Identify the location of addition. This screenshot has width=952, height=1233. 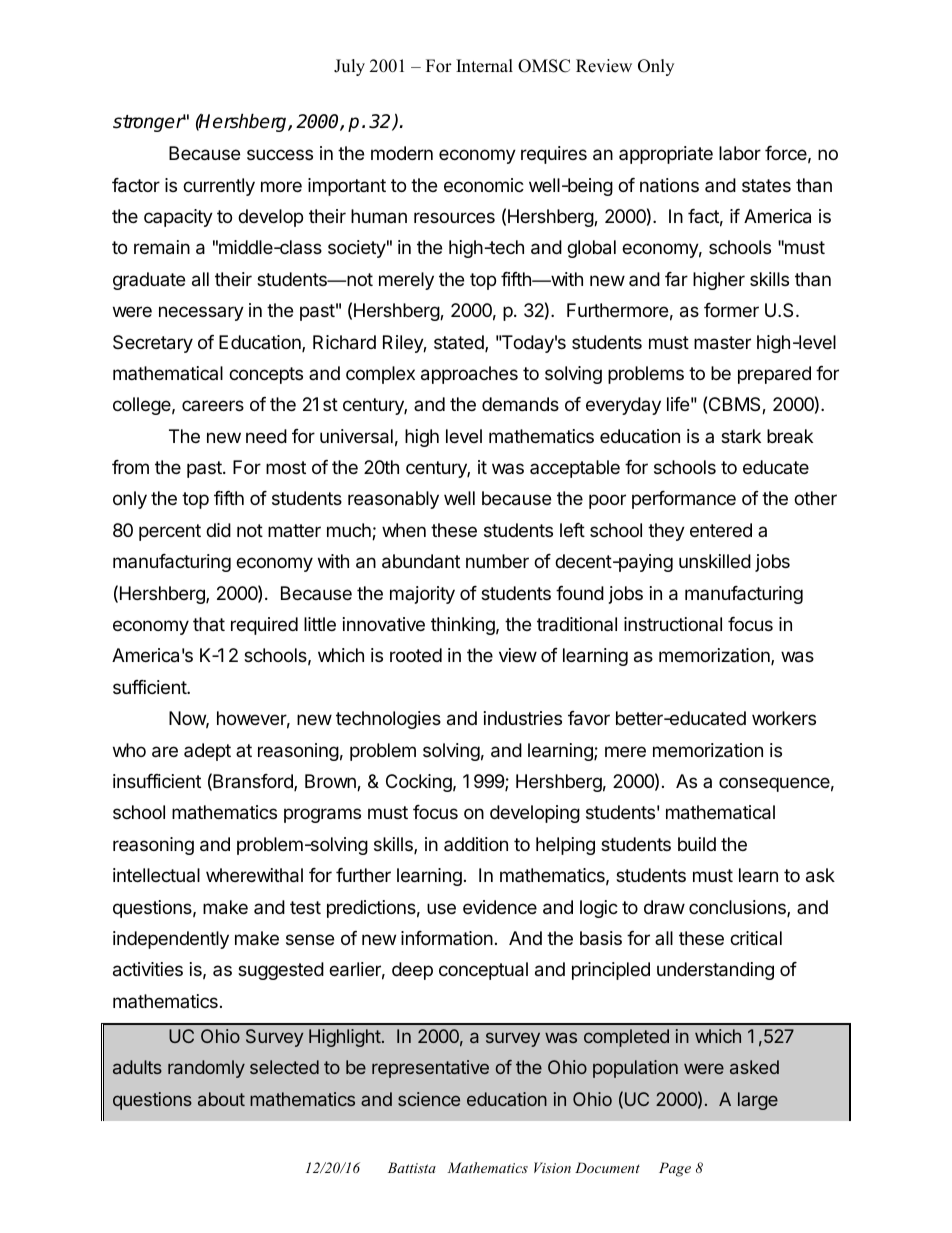
(476, 844).
